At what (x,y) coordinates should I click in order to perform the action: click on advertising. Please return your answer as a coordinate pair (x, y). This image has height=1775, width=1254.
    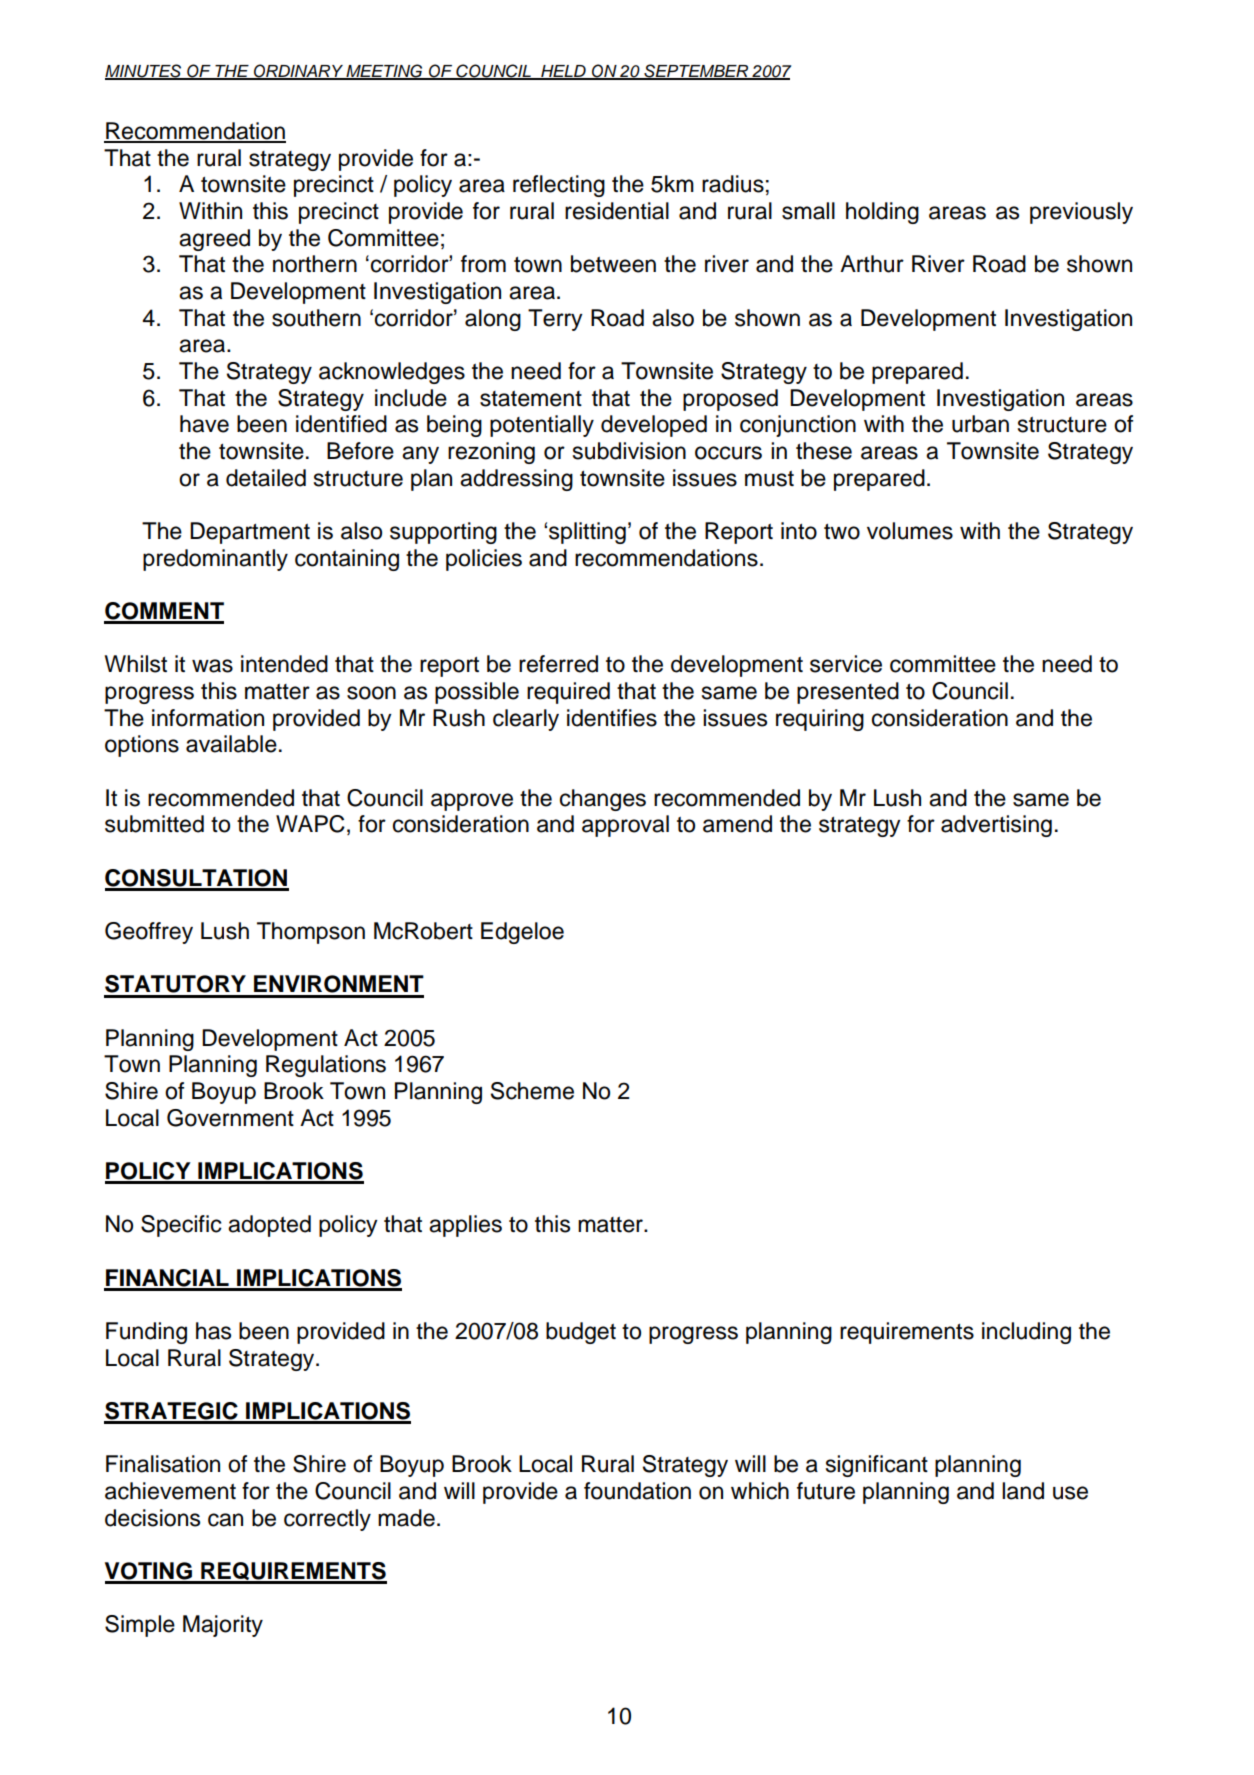
    Looking at the image, I should click on (996, 826).
